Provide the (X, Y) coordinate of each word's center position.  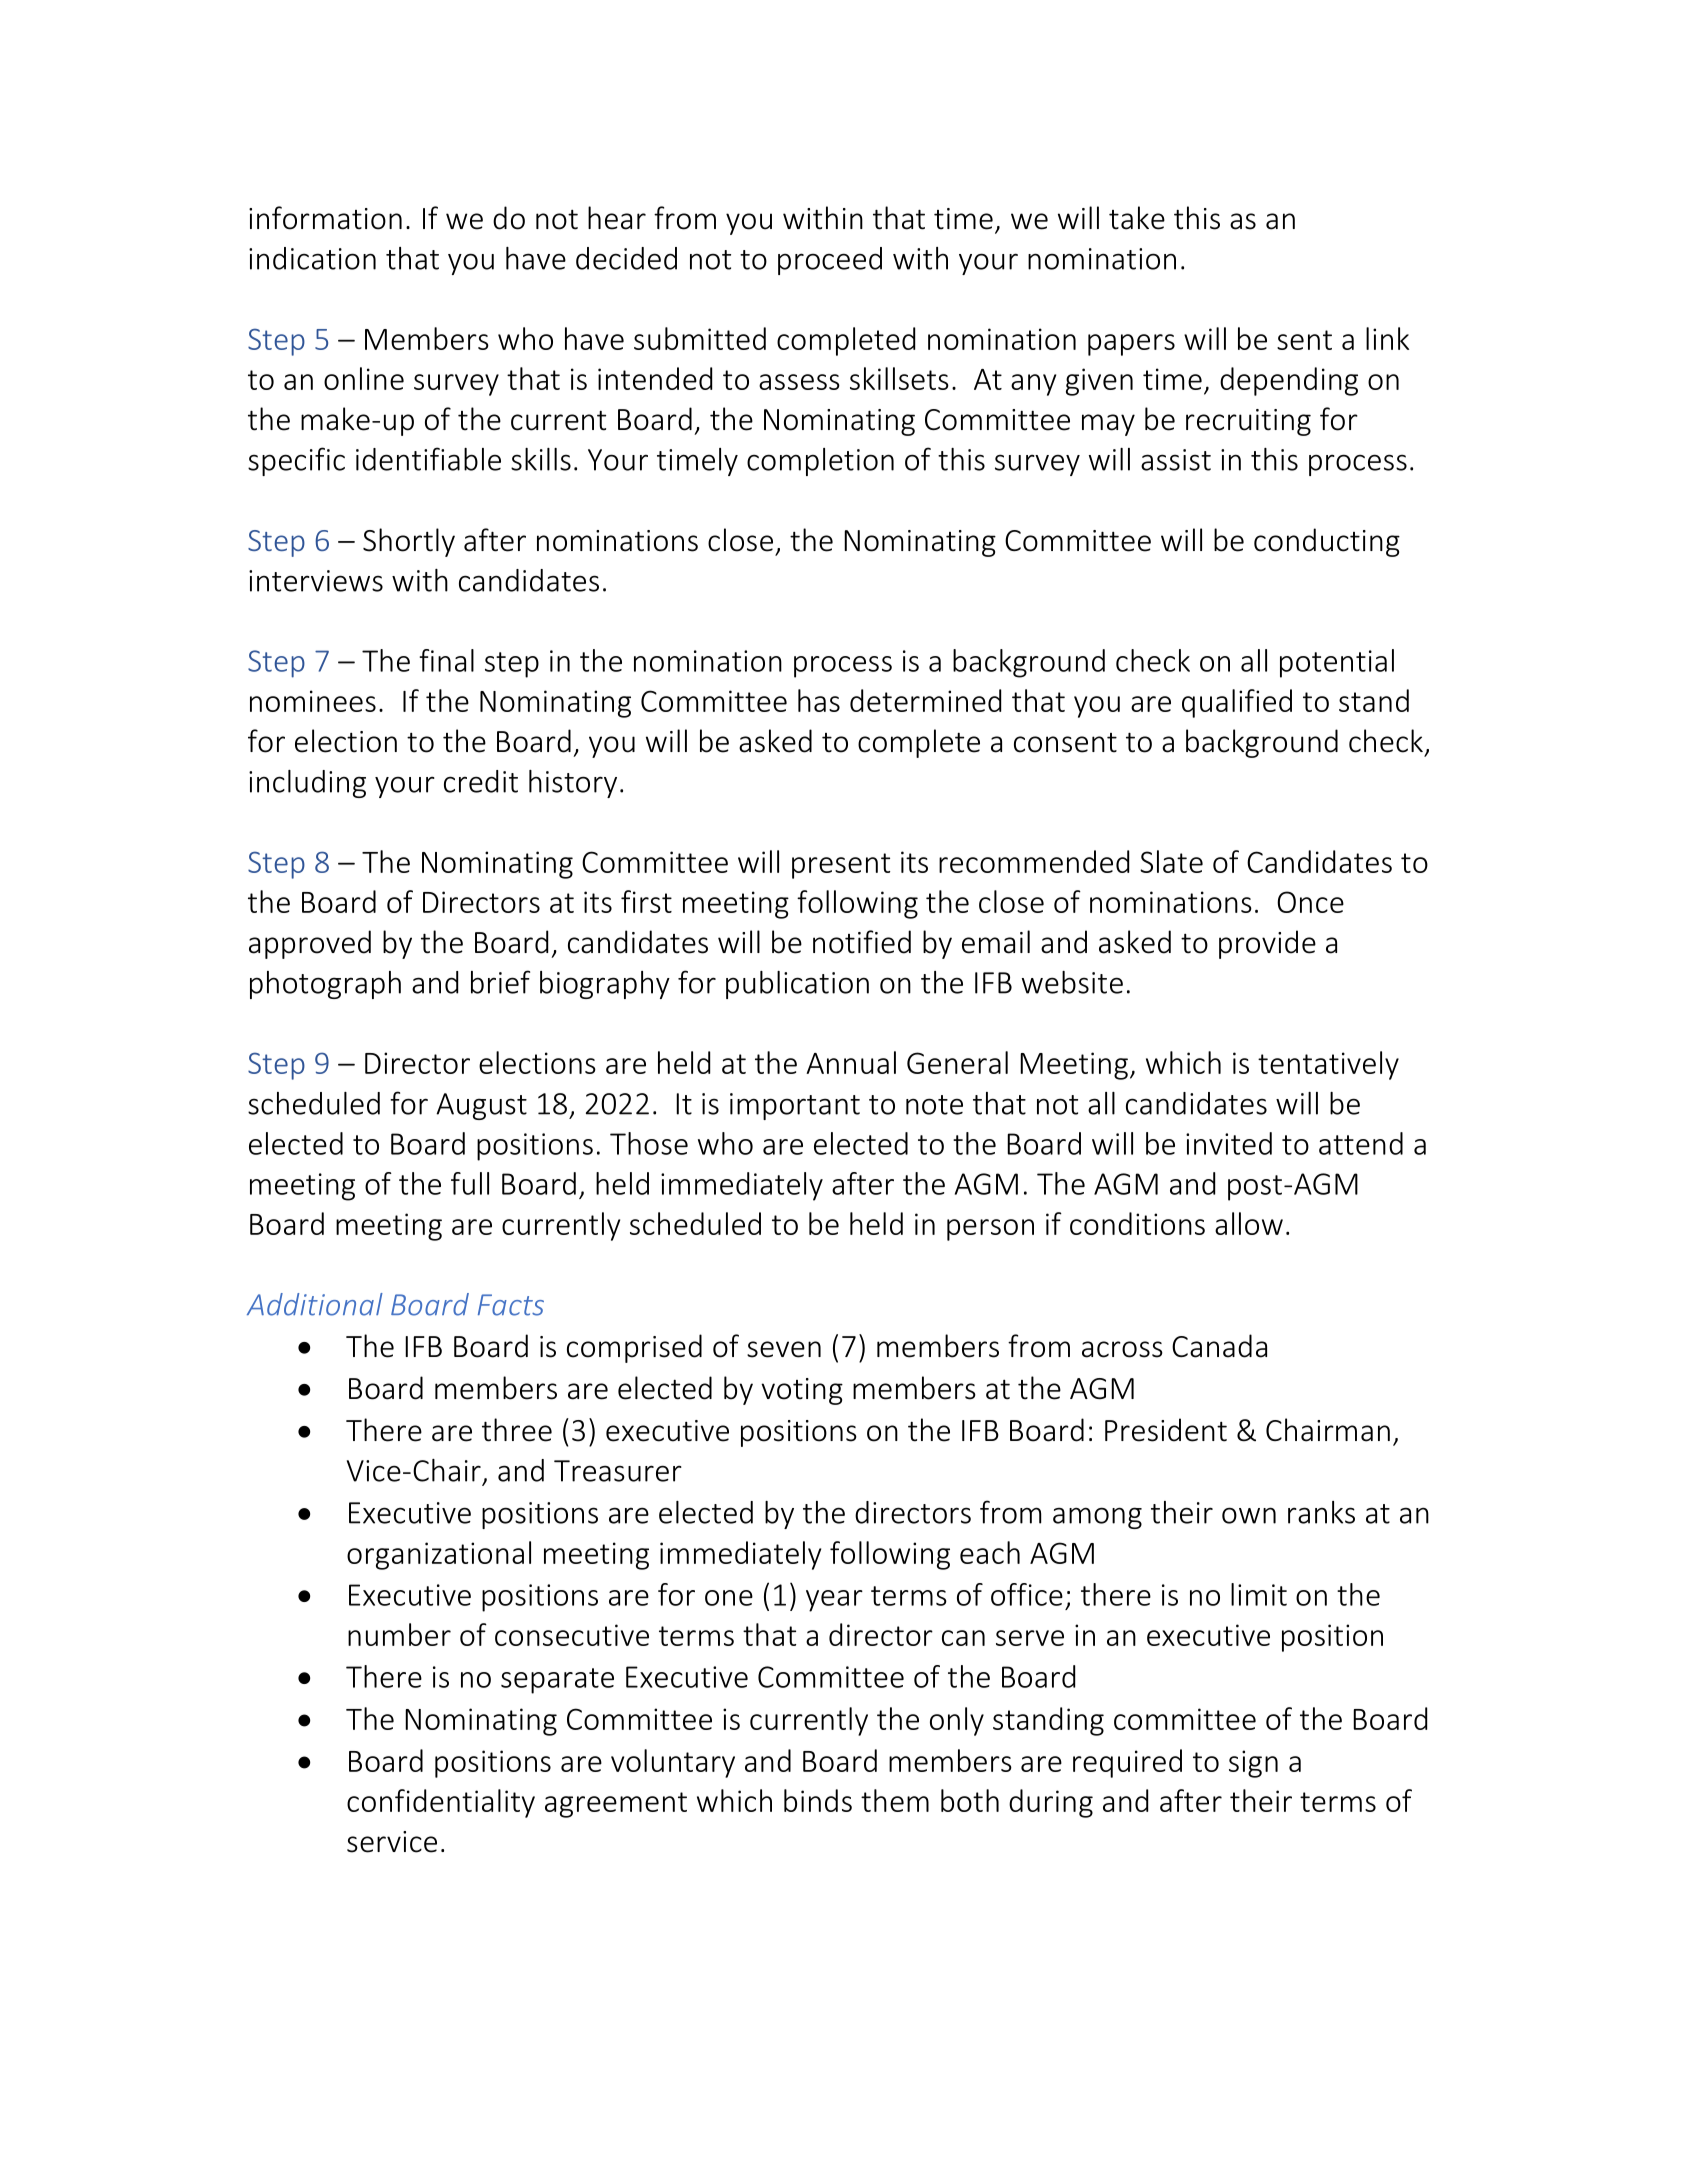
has (819, 700)
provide (1267, 944)
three (517, 1430)
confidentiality (441, 1803)
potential (1337, 663)
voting (802, 1391)
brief (500, 982)
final (446, 660)
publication (797, 985)
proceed (830, 261)
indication (312, 258)
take (1137, 218)
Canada (1219, 1346)
